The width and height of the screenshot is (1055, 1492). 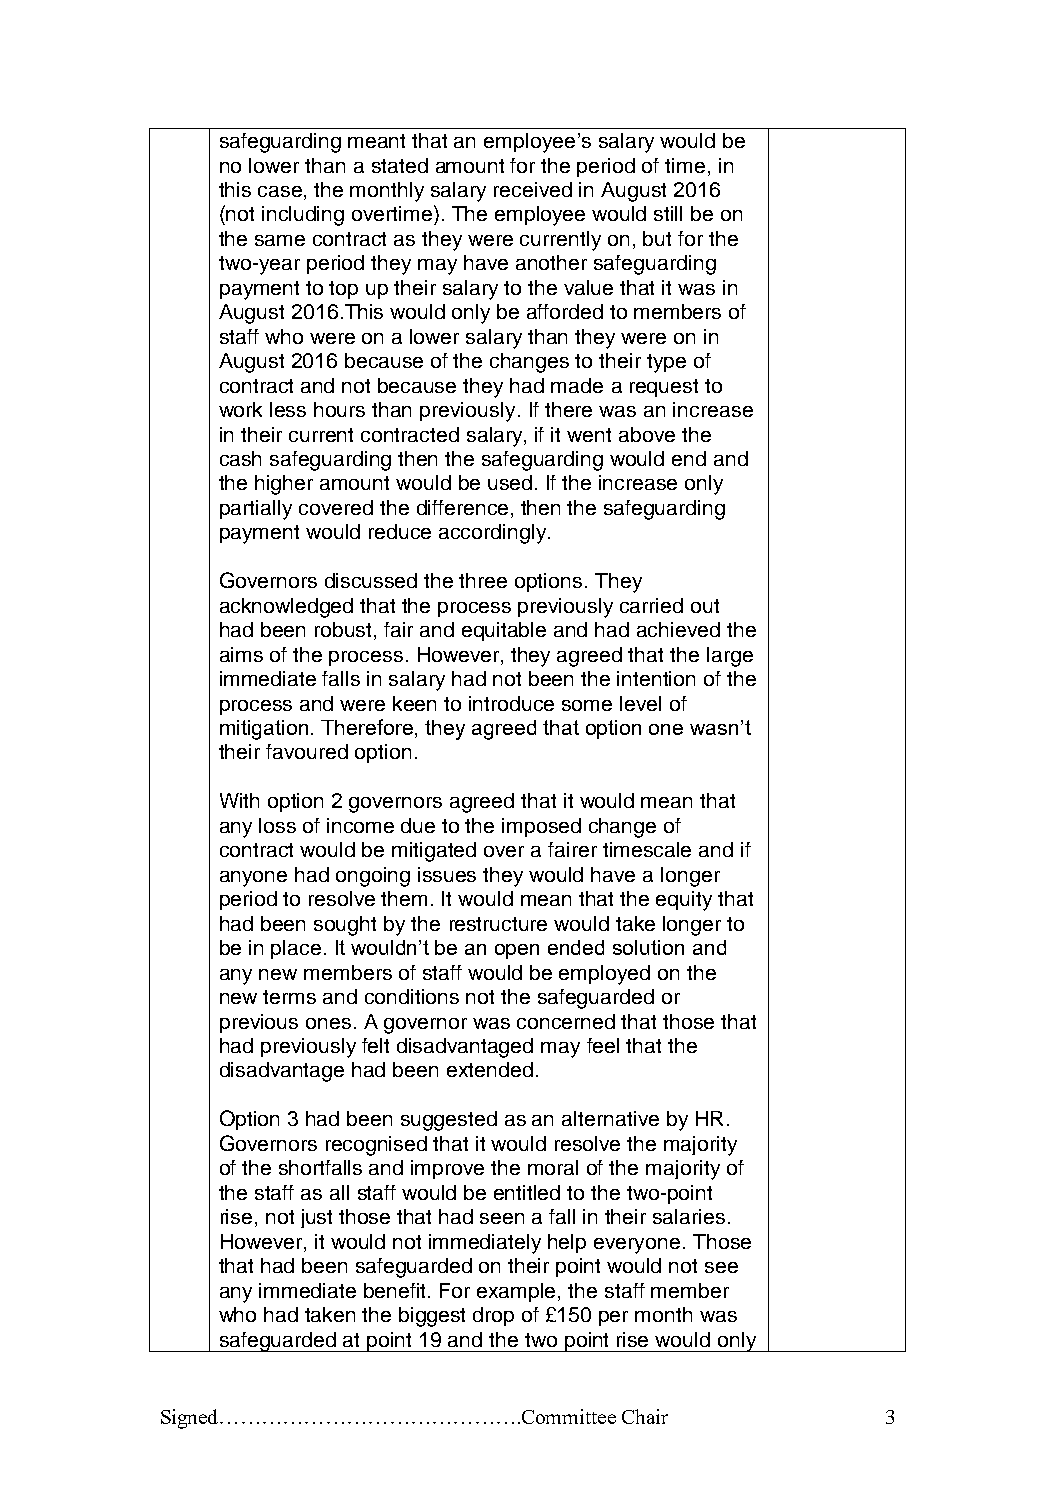 What do you see at coordinates (307, 751) in the screenshot?
I see `favoured` at bounding box center [307, 751].
